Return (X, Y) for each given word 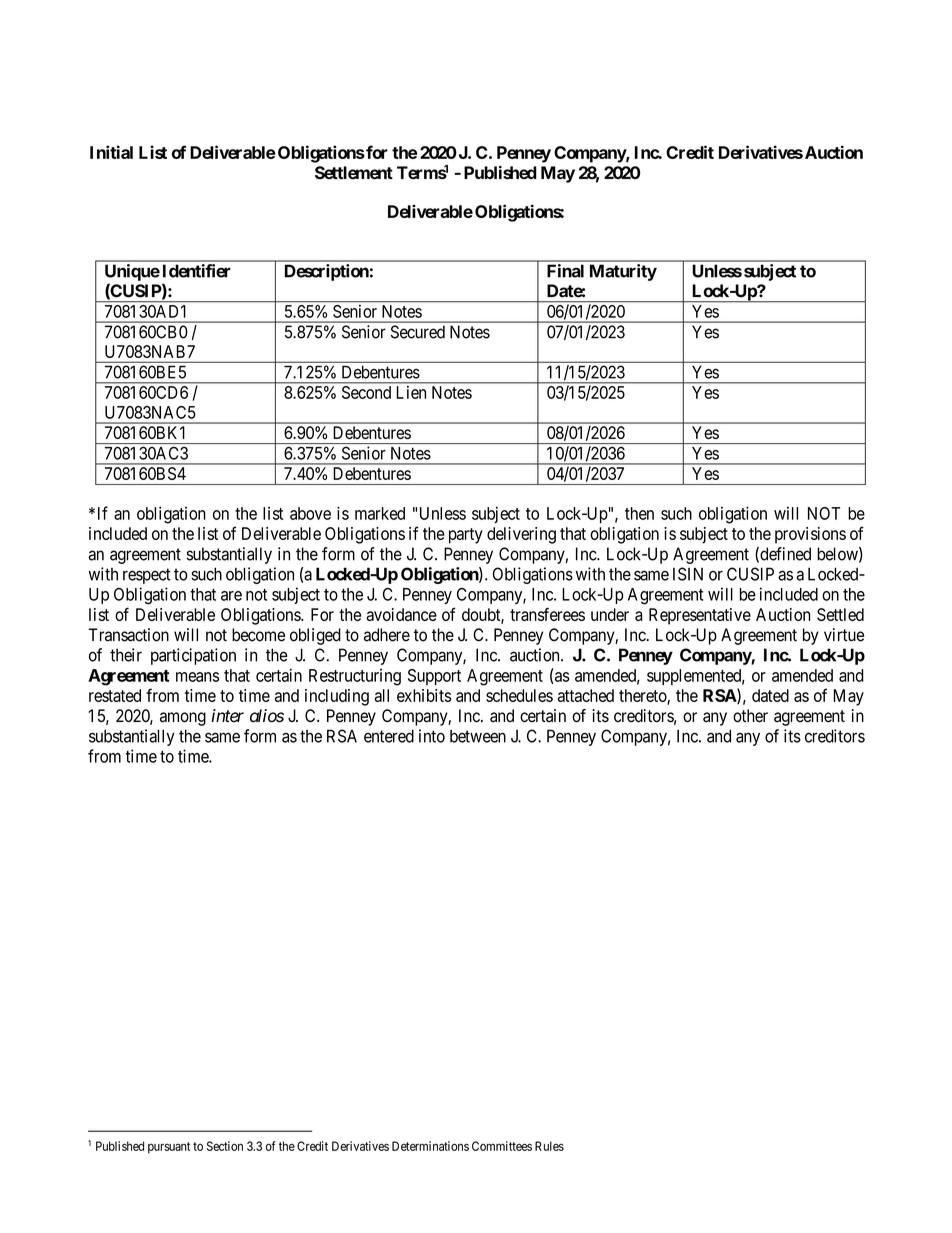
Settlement (354, 172)
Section (225, 1146)
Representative (700, 616)
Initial (111, 152)
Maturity (623, 272)
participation (193, 656)
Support (434, 677)
